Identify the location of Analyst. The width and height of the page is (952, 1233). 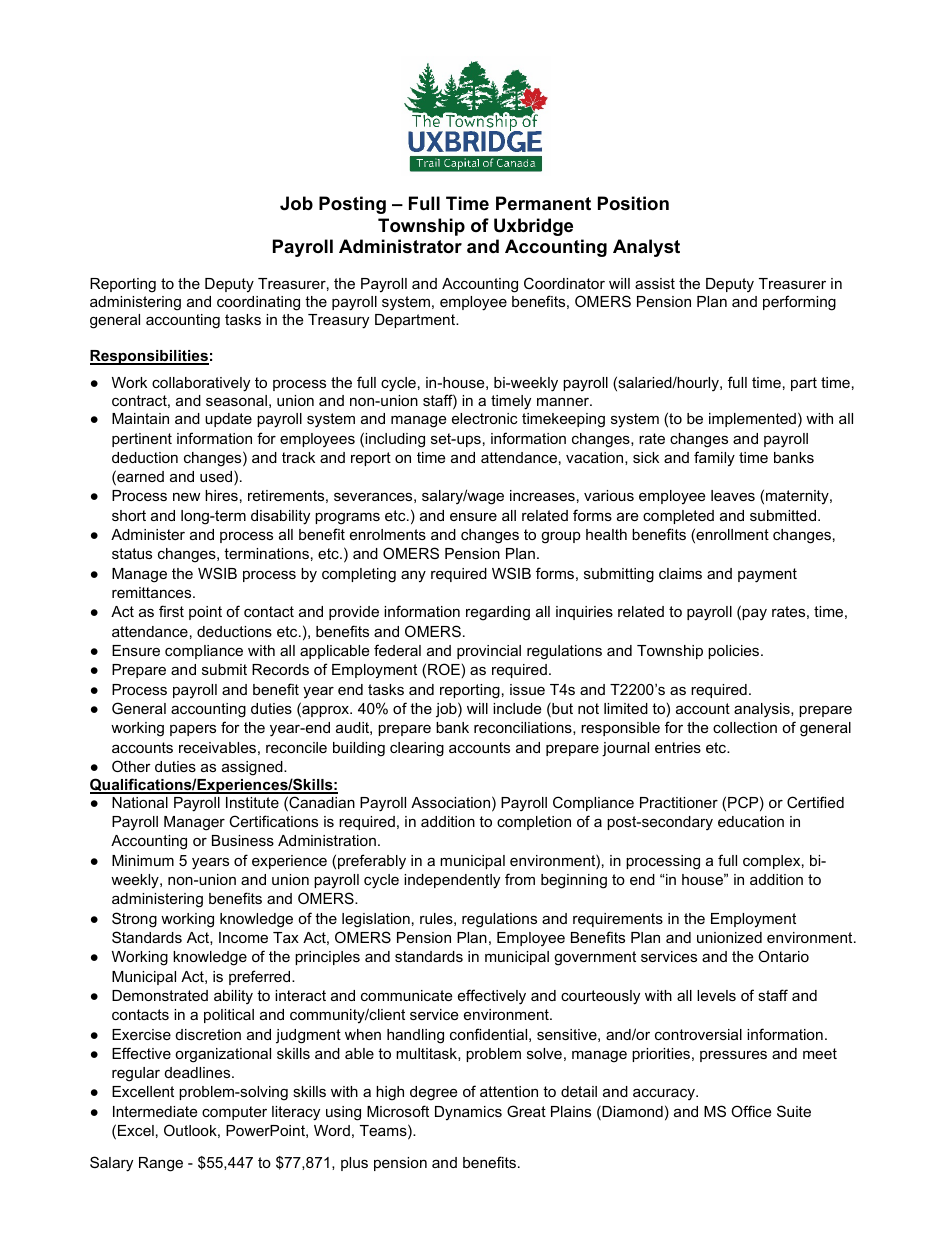
(646, 248).
